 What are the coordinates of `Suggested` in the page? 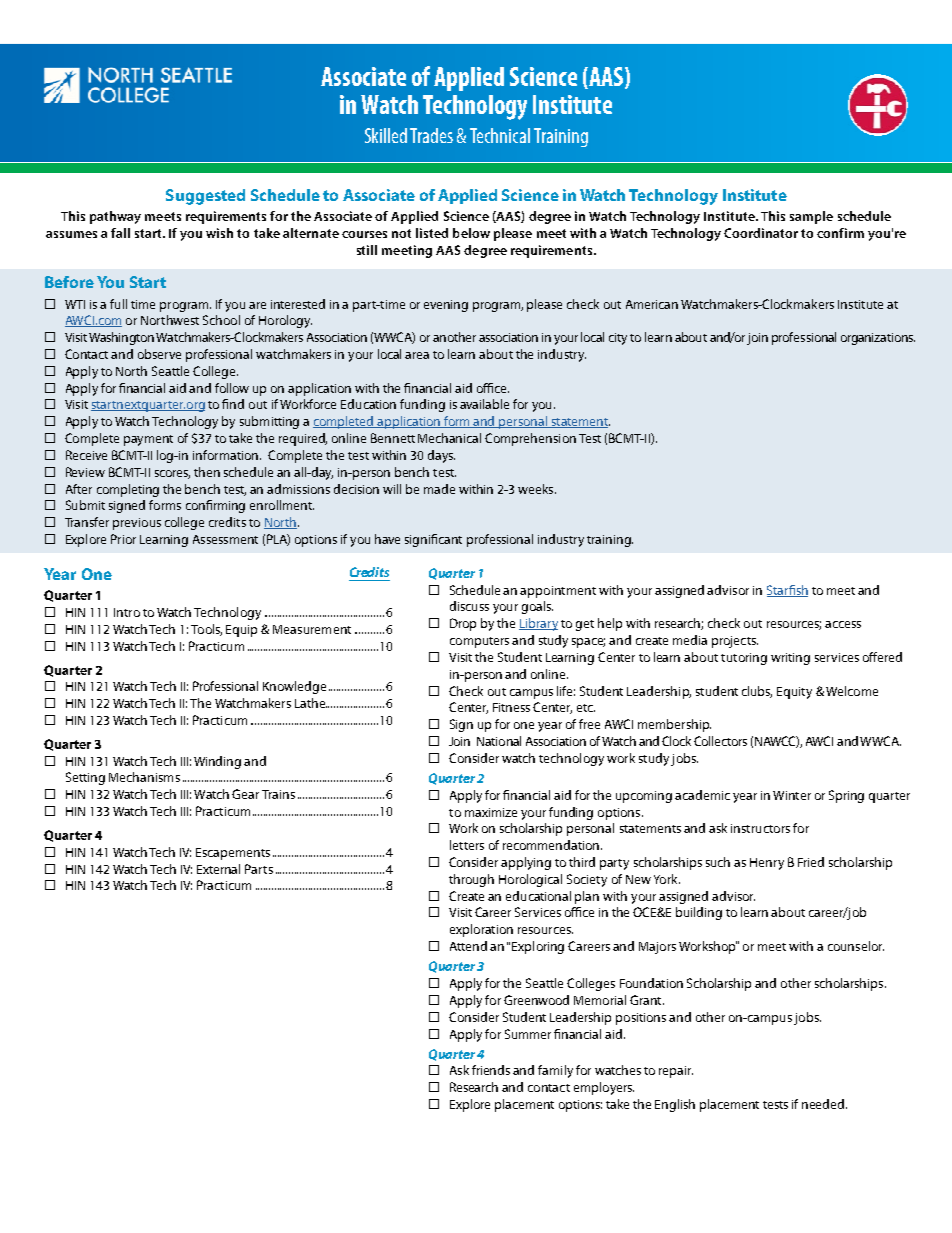 It's located at (205, 197).
